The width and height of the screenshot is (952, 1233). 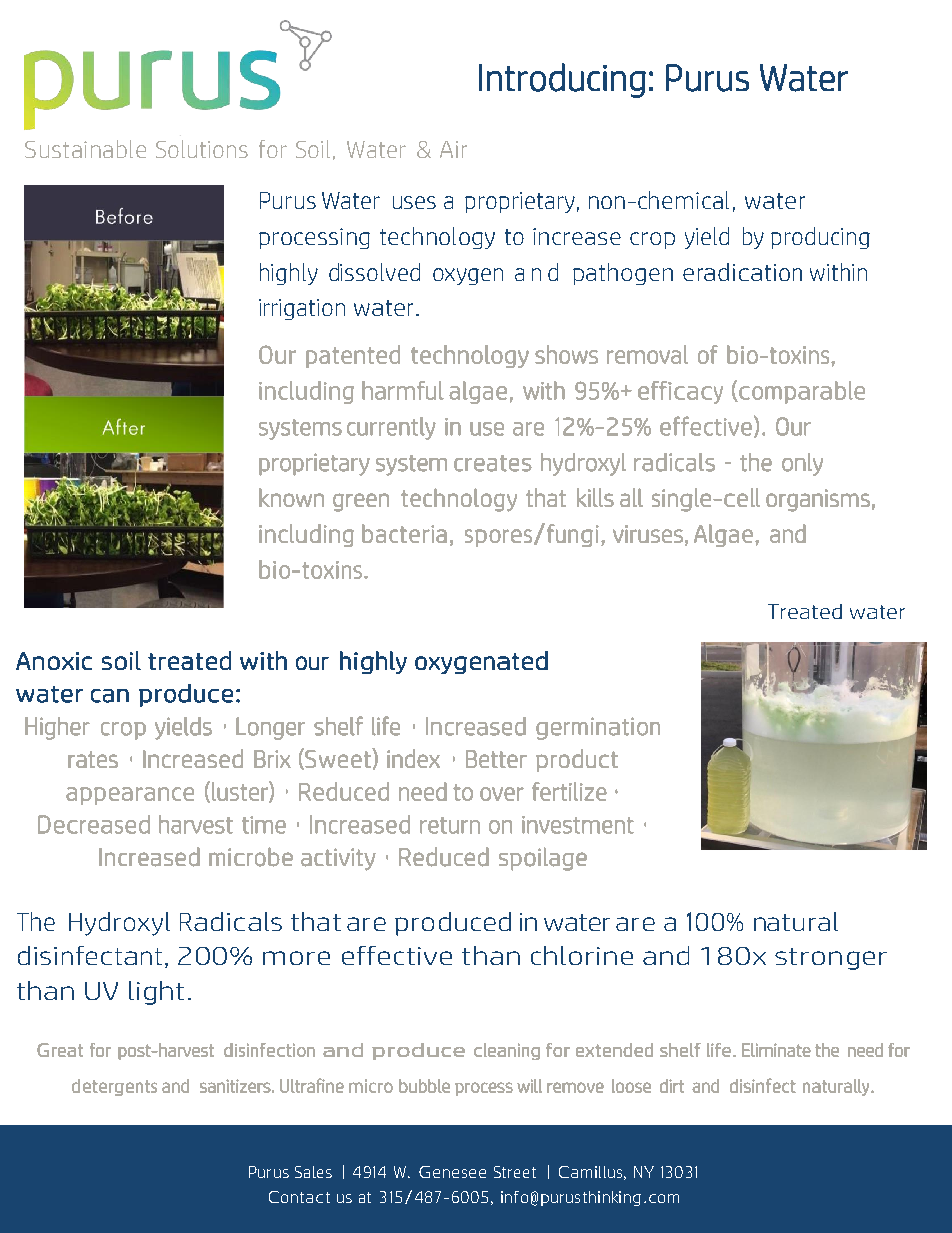 I want to click on Solutions, so click(x=202, y=149).
